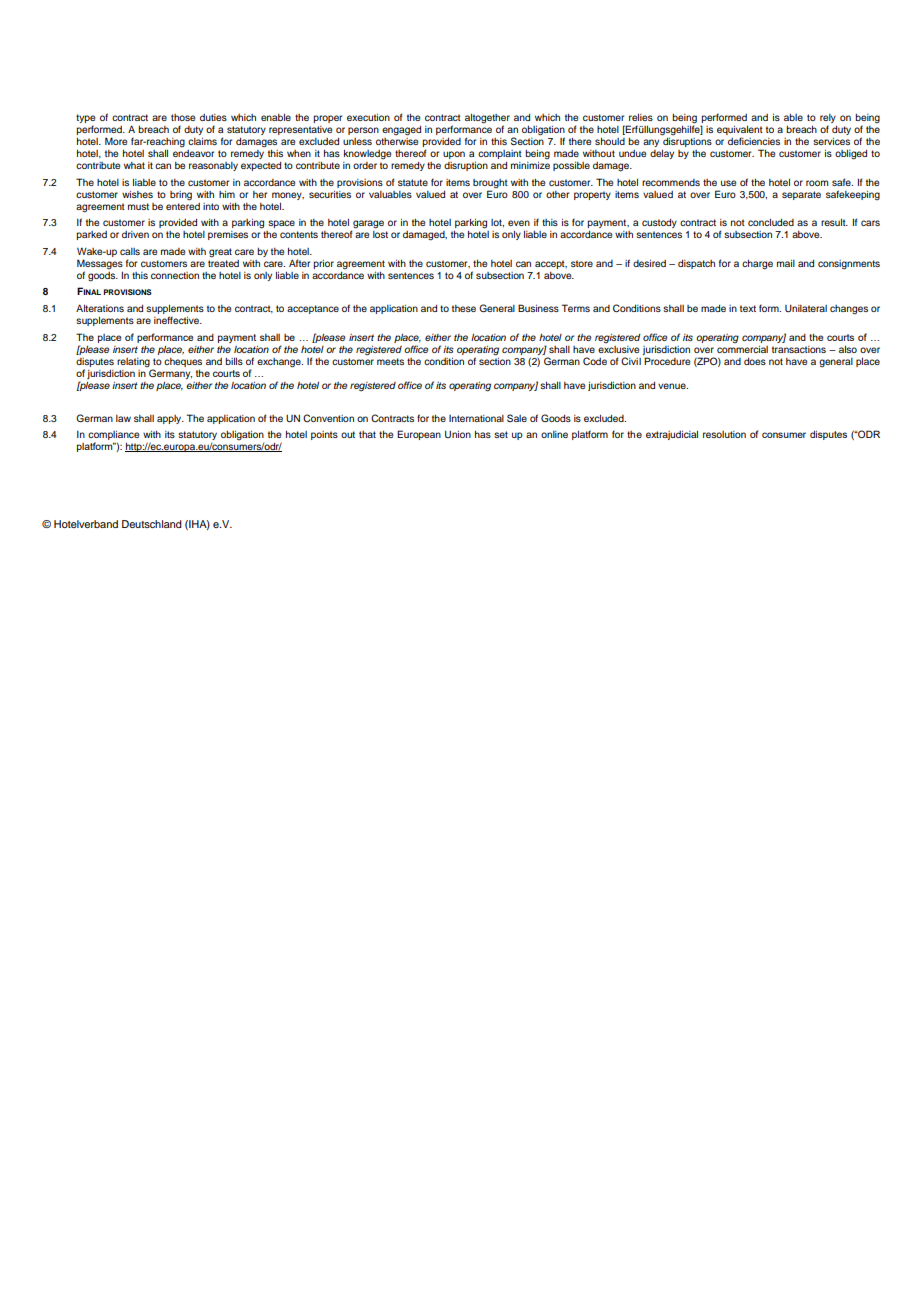 The width and height of the image is (924, 1308). What do you see at coordinates (183, 117) in the image?
I see `those` at bounding box center [183, 117].
